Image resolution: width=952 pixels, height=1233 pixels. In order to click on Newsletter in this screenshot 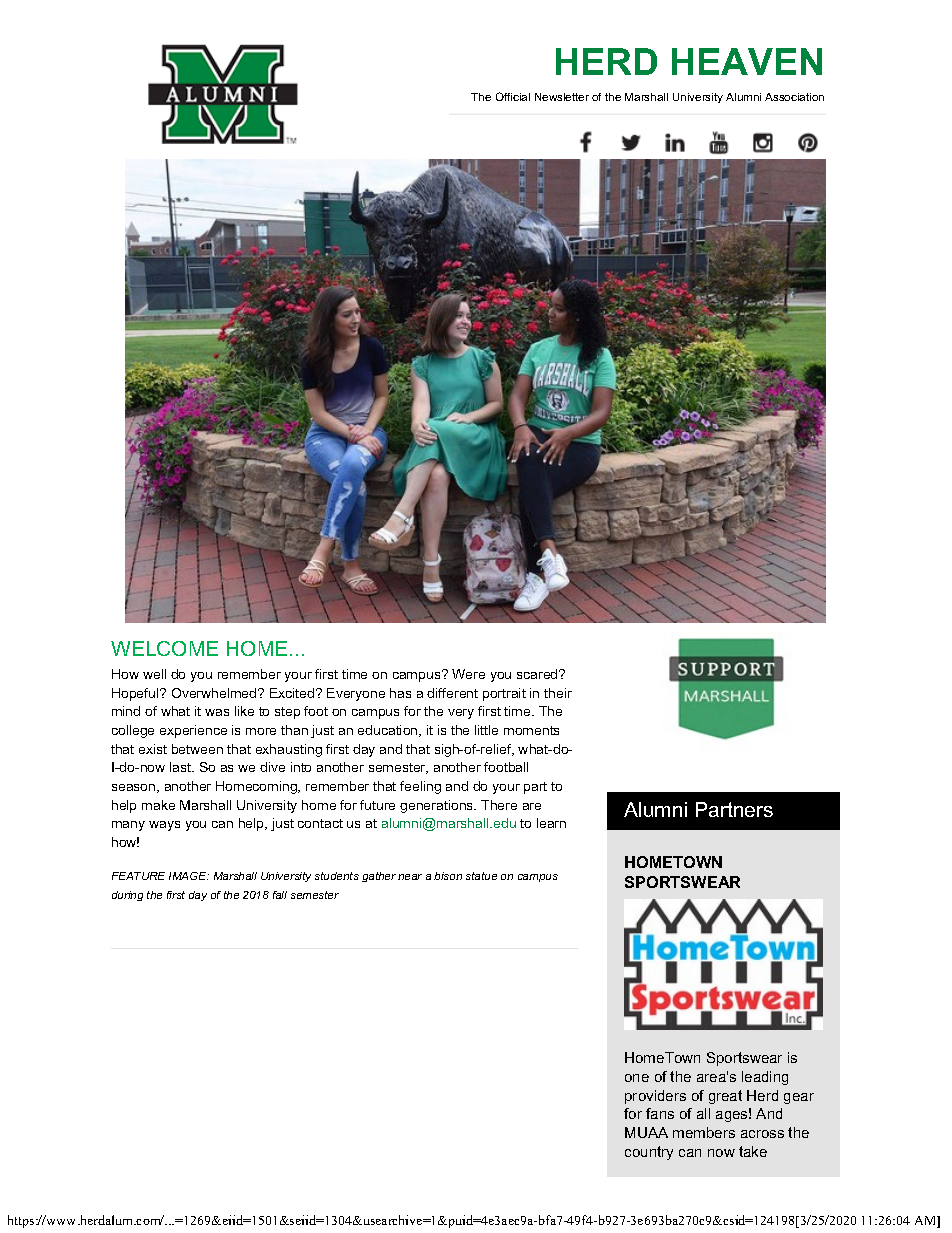, I will do `click(562, 97)`.
